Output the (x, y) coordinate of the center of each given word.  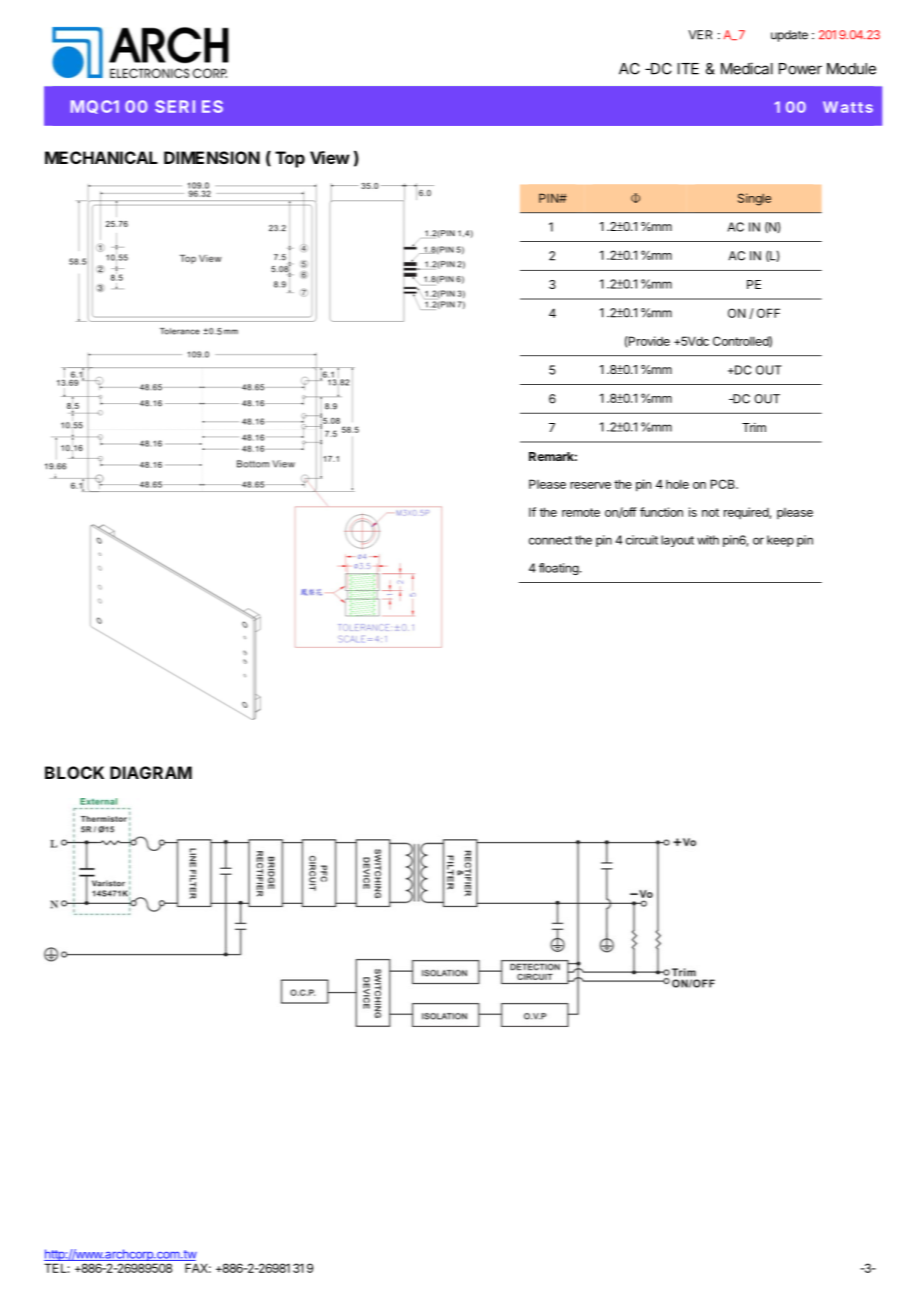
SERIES (189, 106)
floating (559, 569)
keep (780, 541)
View (330, 157)
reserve (590, 485)
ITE (688, 69)
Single (754, 199)
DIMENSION (212, 157)
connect (550, 540)
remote (581, 512)
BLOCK (74, 772)
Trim (754, 427)
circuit (642, 540)
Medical (747, 68)
